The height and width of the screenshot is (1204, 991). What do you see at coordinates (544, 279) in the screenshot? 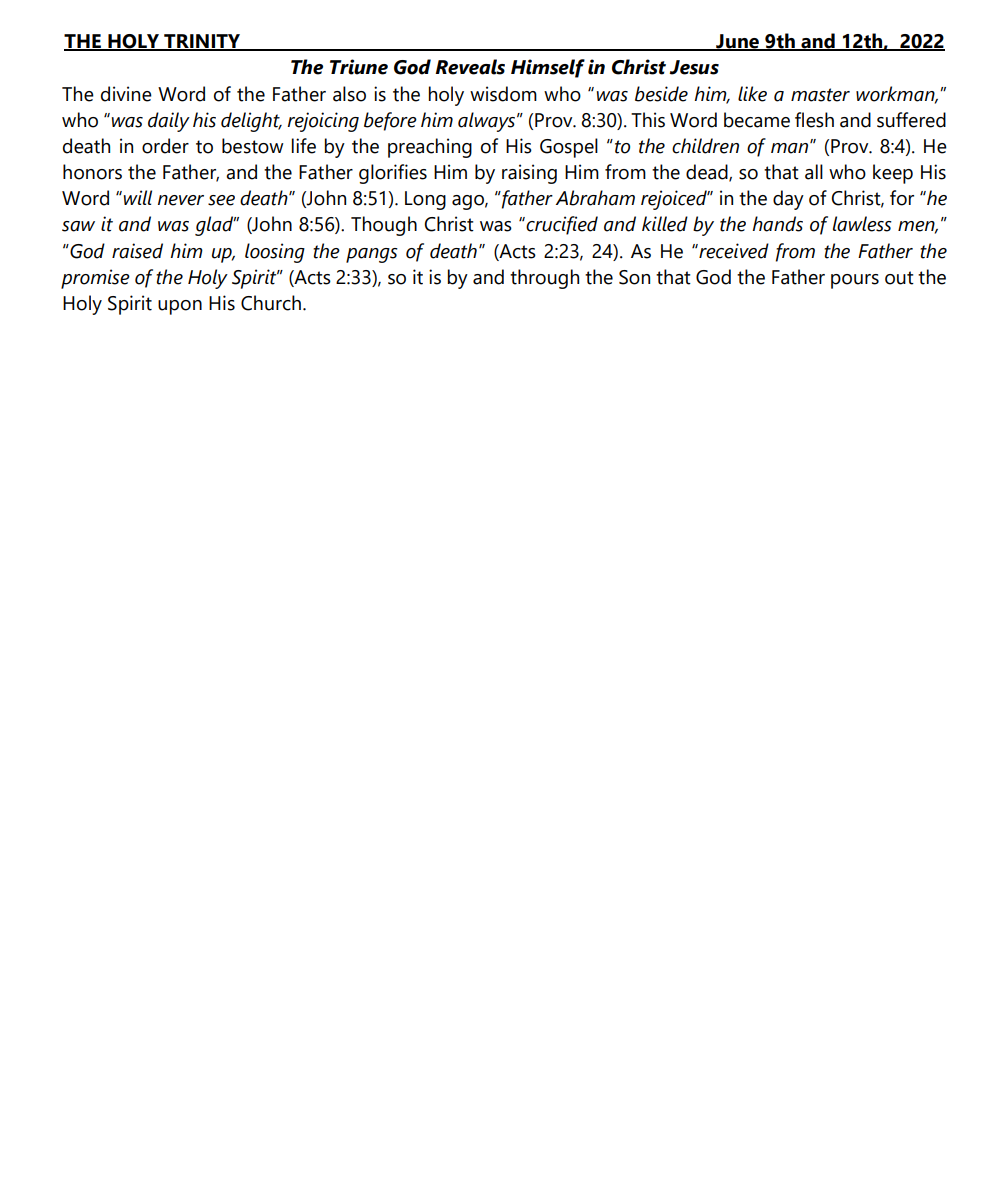
I see `through` at bounding box center [544, 279].
